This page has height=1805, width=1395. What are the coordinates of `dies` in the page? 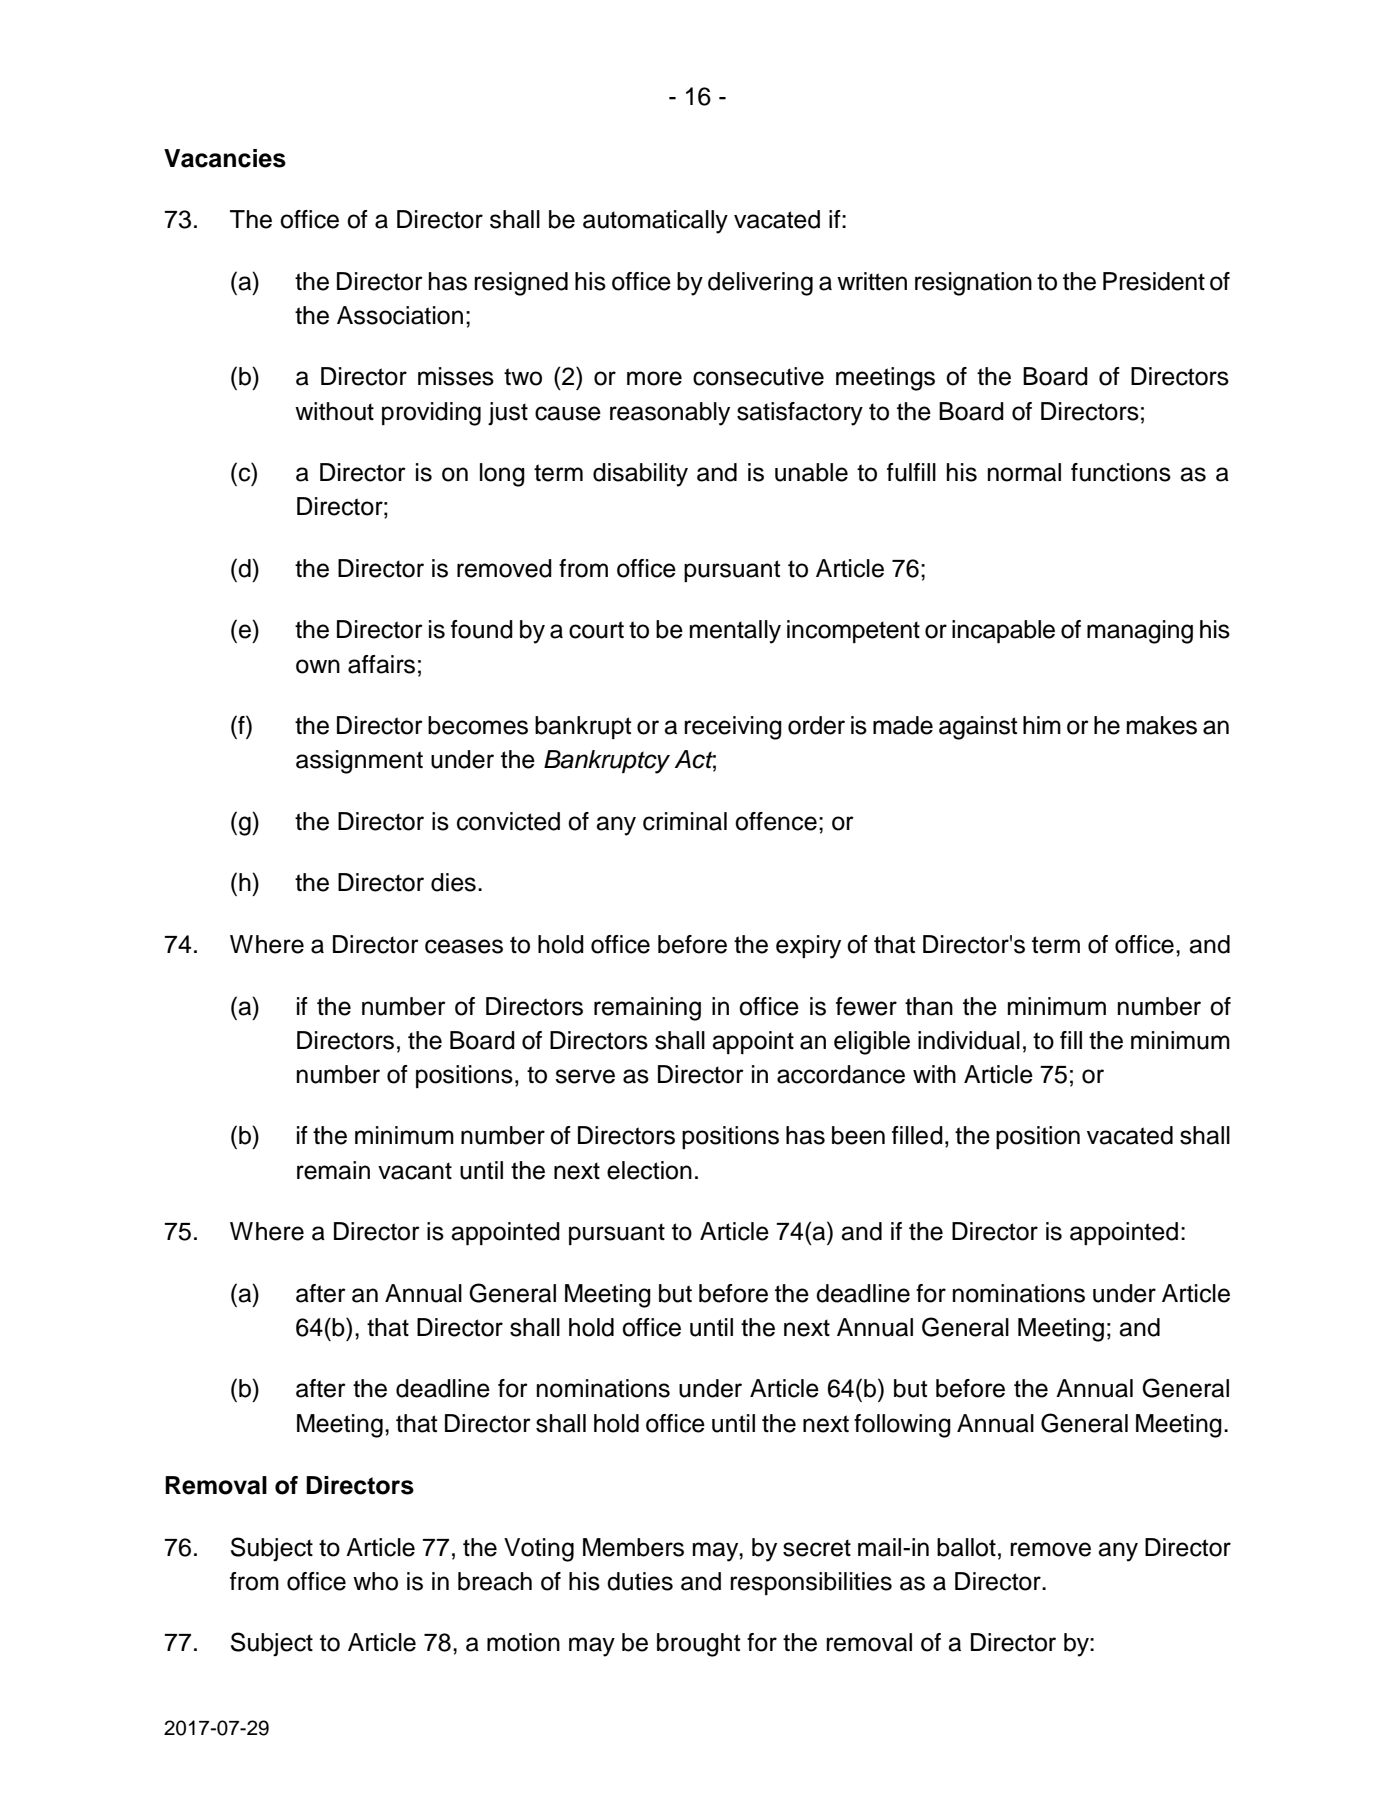 It's located at (453, 882).
